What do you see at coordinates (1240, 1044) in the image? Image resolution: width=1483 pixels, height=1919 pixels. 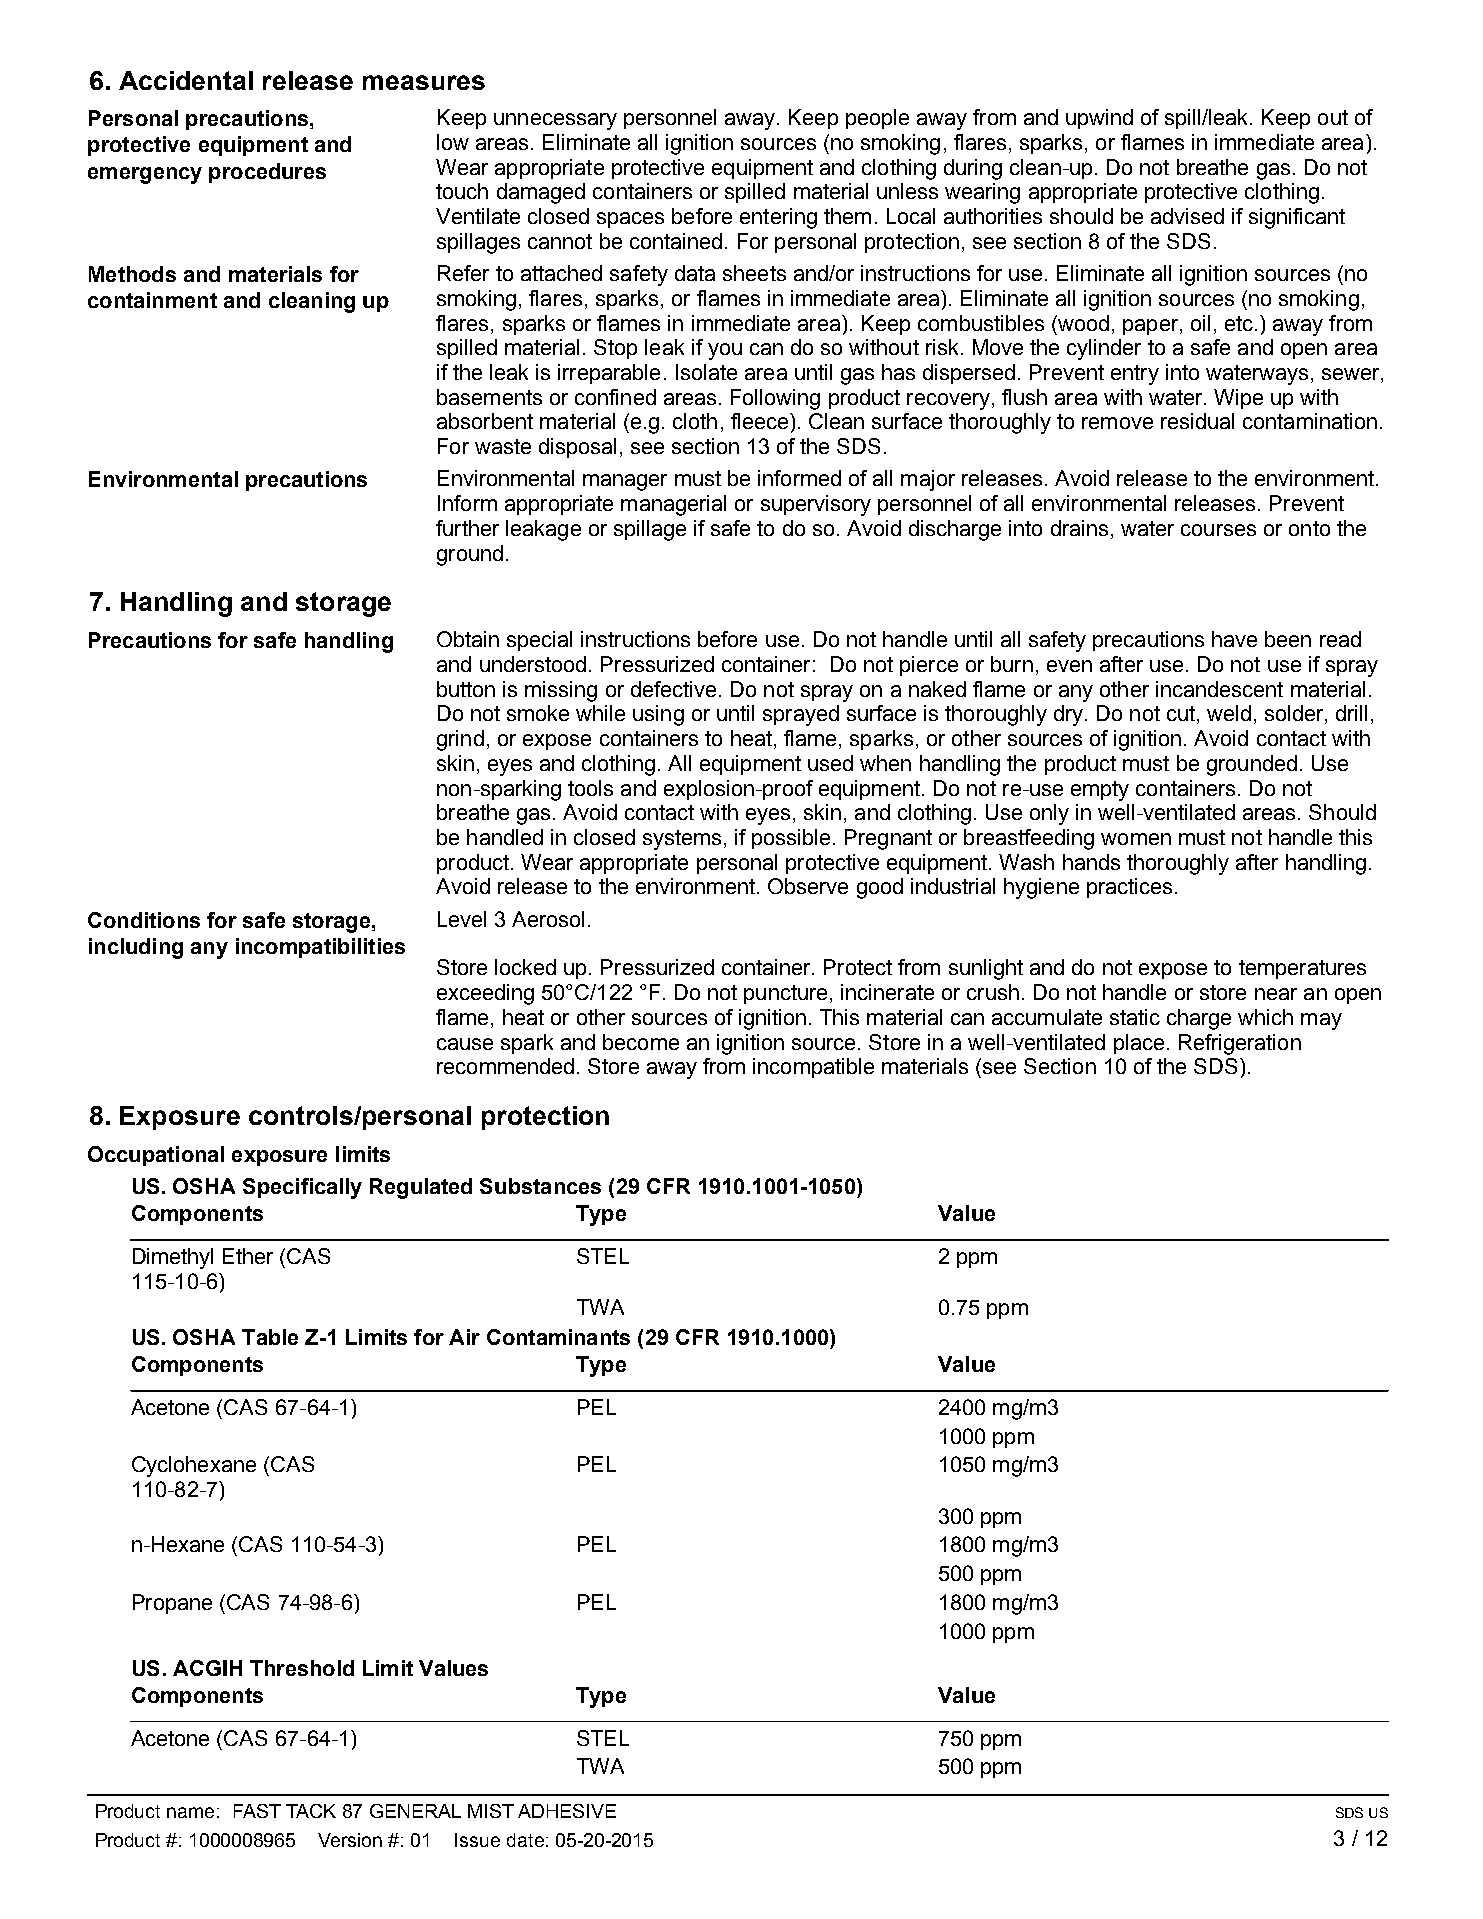 I see `Refrigeration` at bounding box center [1240, 1044].
